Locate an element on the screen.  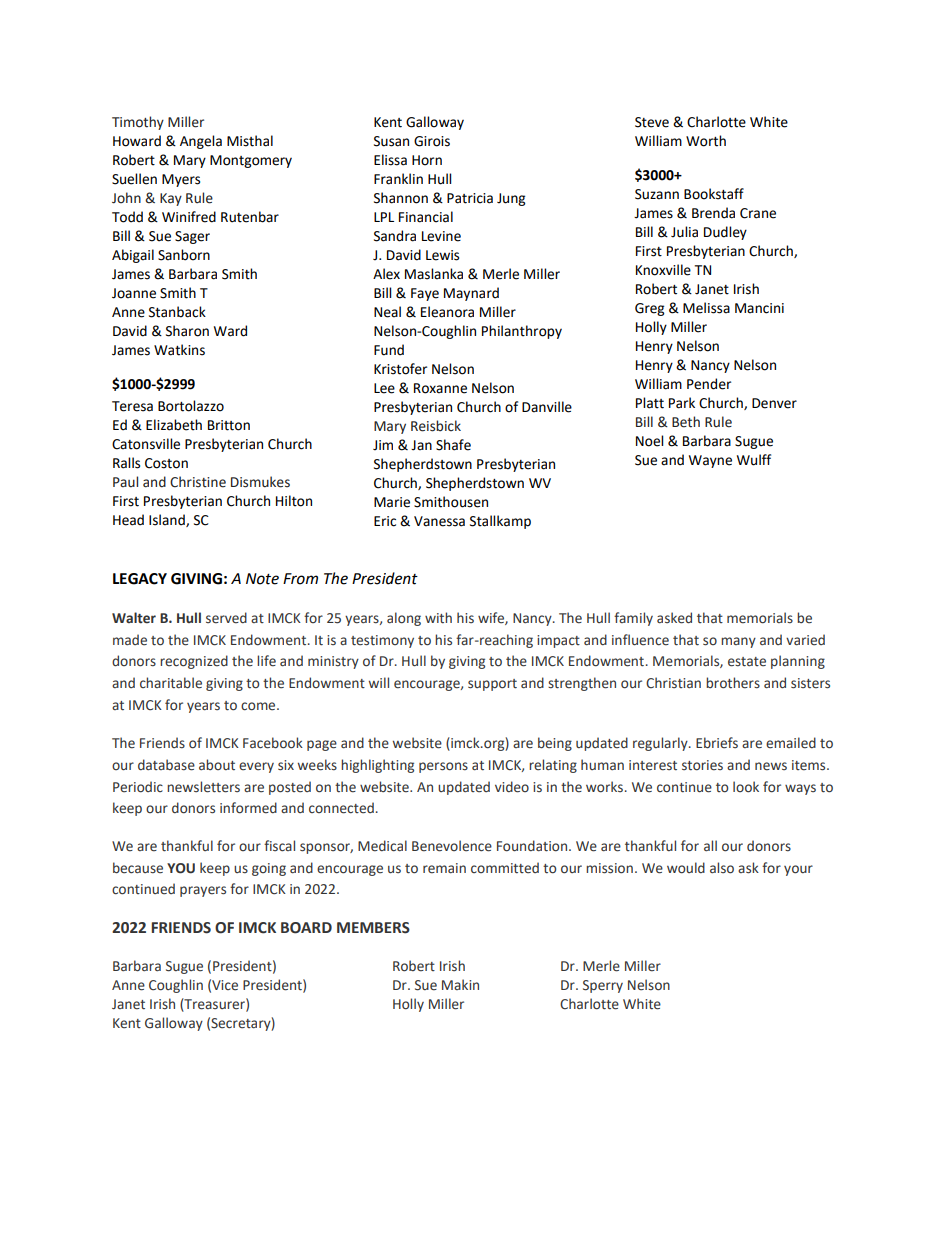
support is located at coordinates (492, 685).
